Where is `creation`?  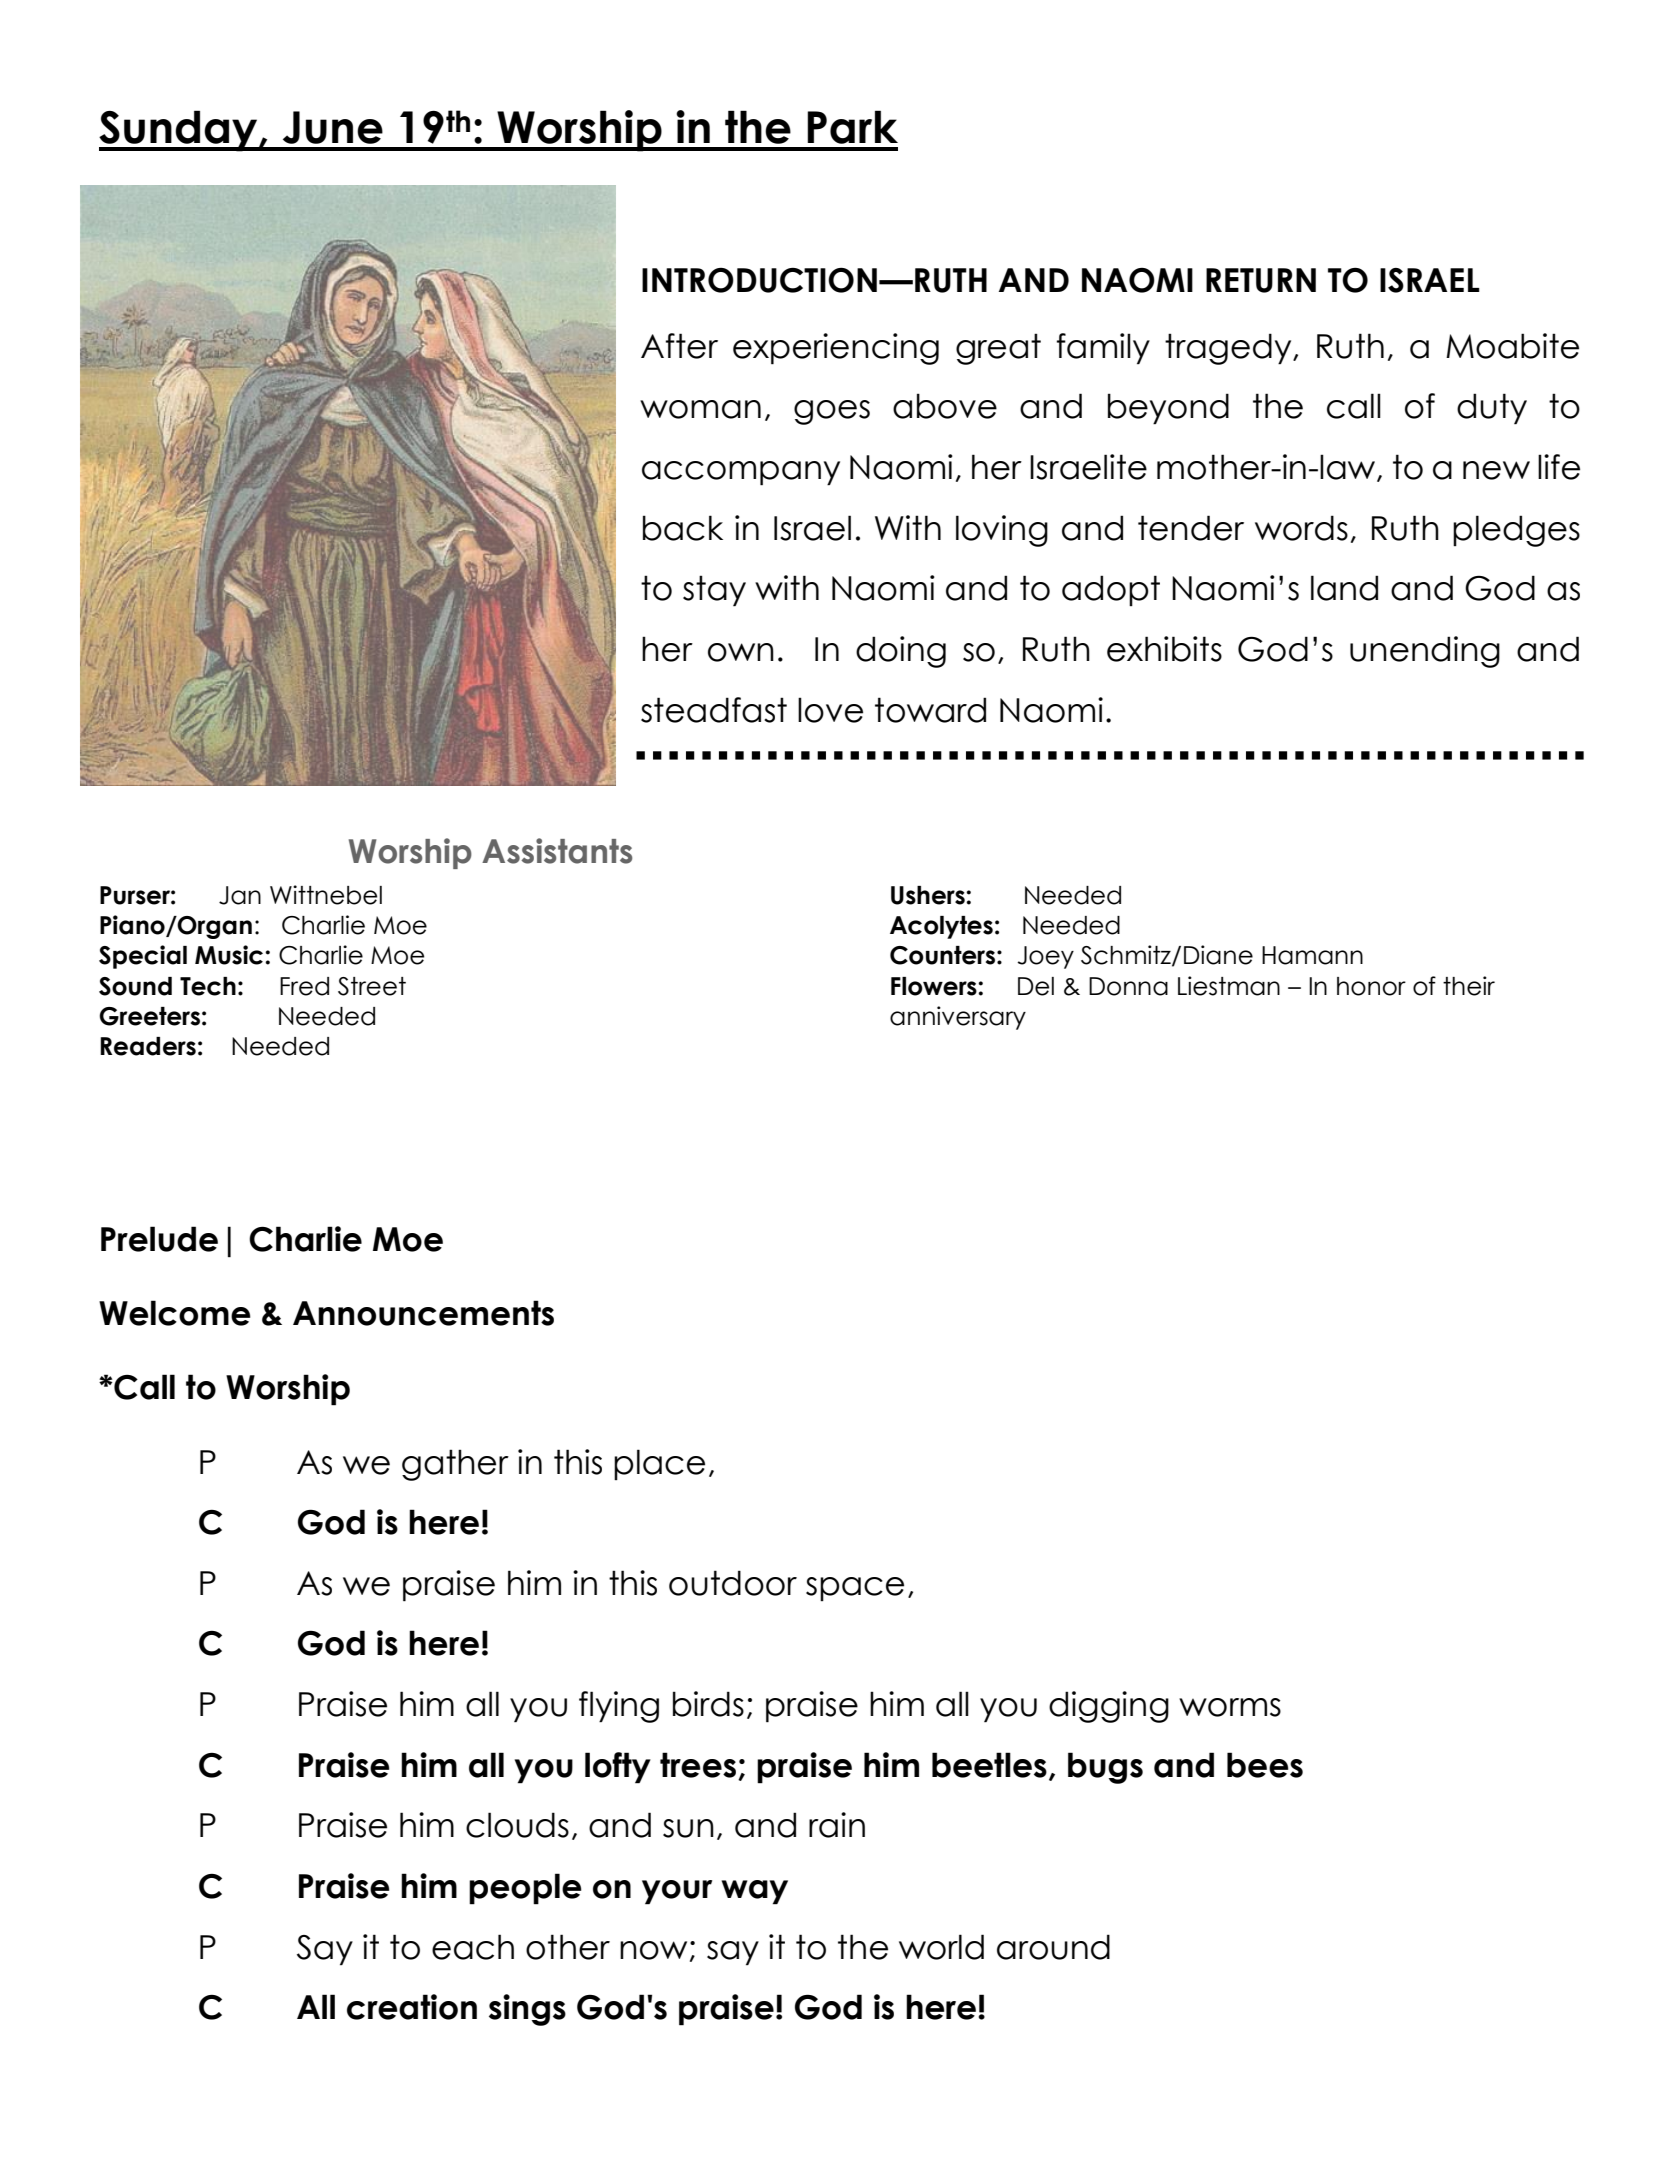 creation is located at coordinates (412, 2007).
